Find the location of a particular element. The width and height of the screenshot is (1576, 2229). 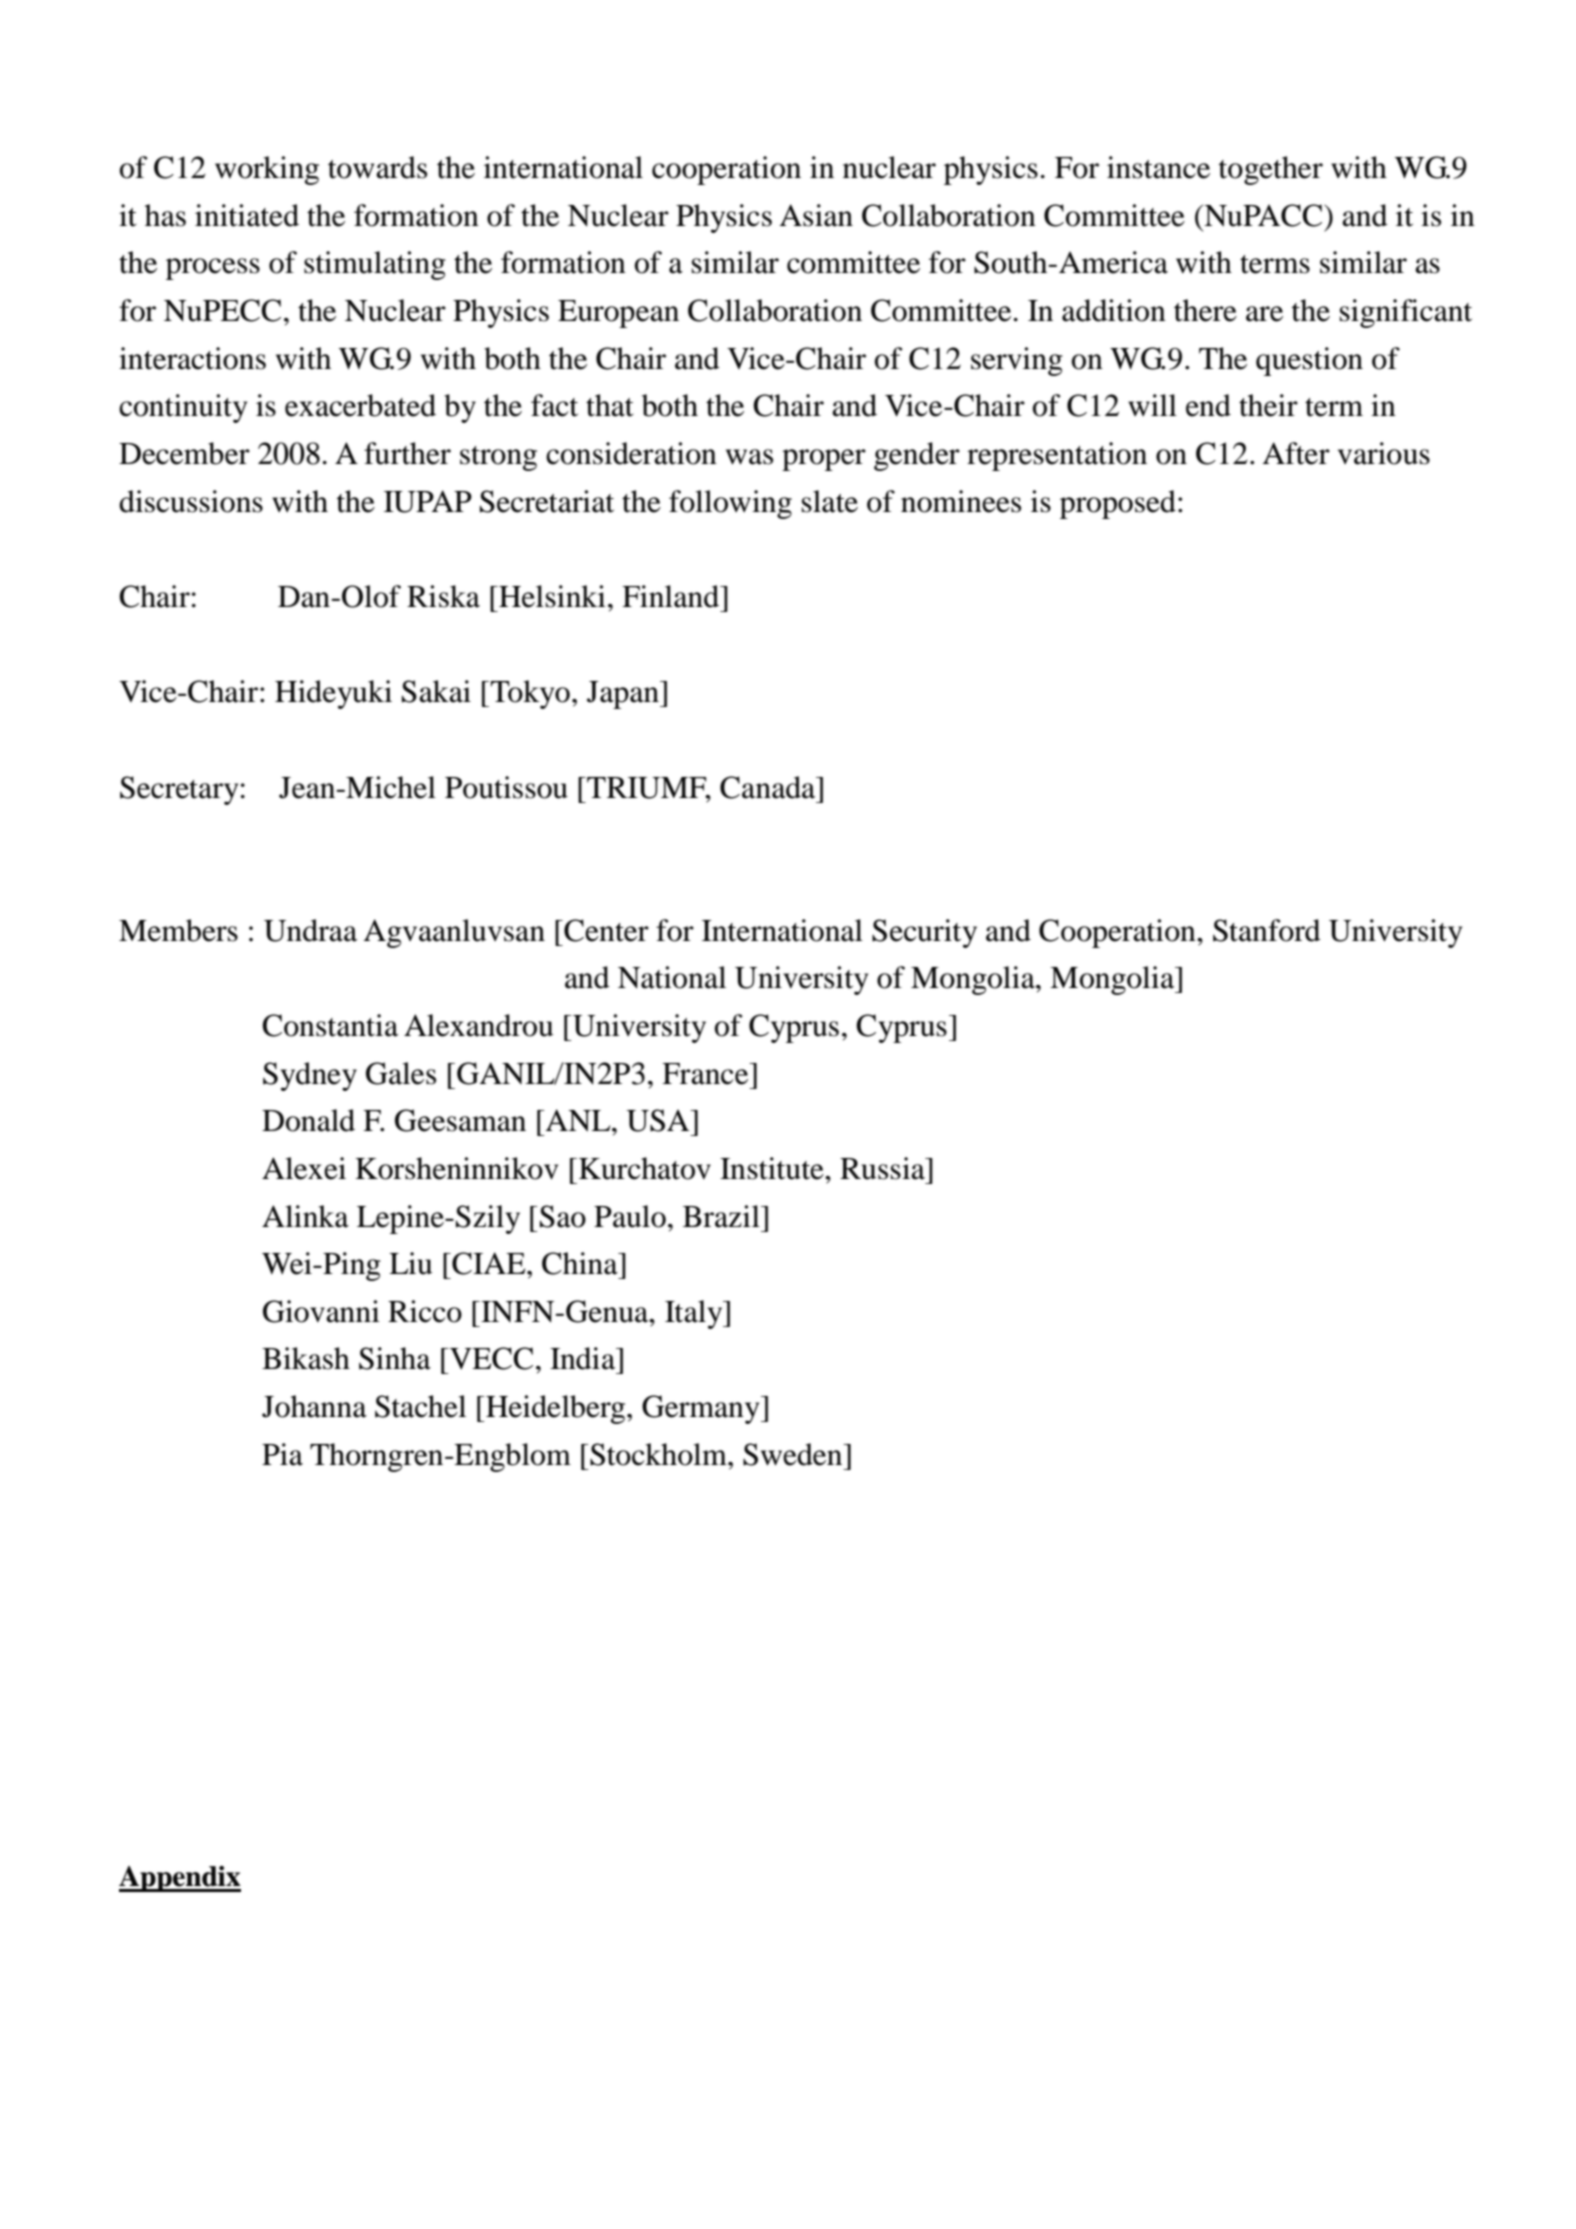

initiated is located at coordinates (247, 215).
